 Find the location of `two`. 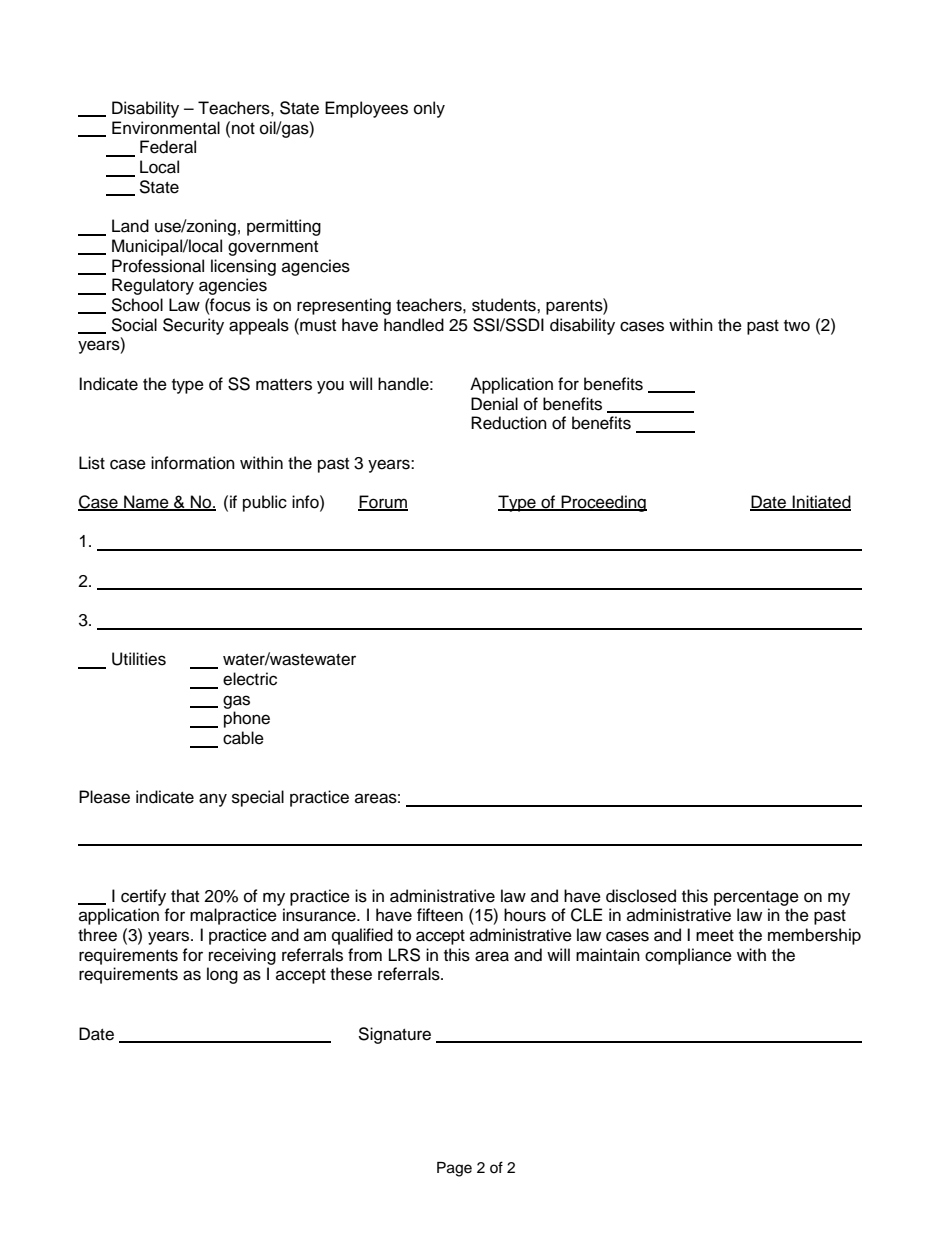

two is located at coordinates (797, 326).
